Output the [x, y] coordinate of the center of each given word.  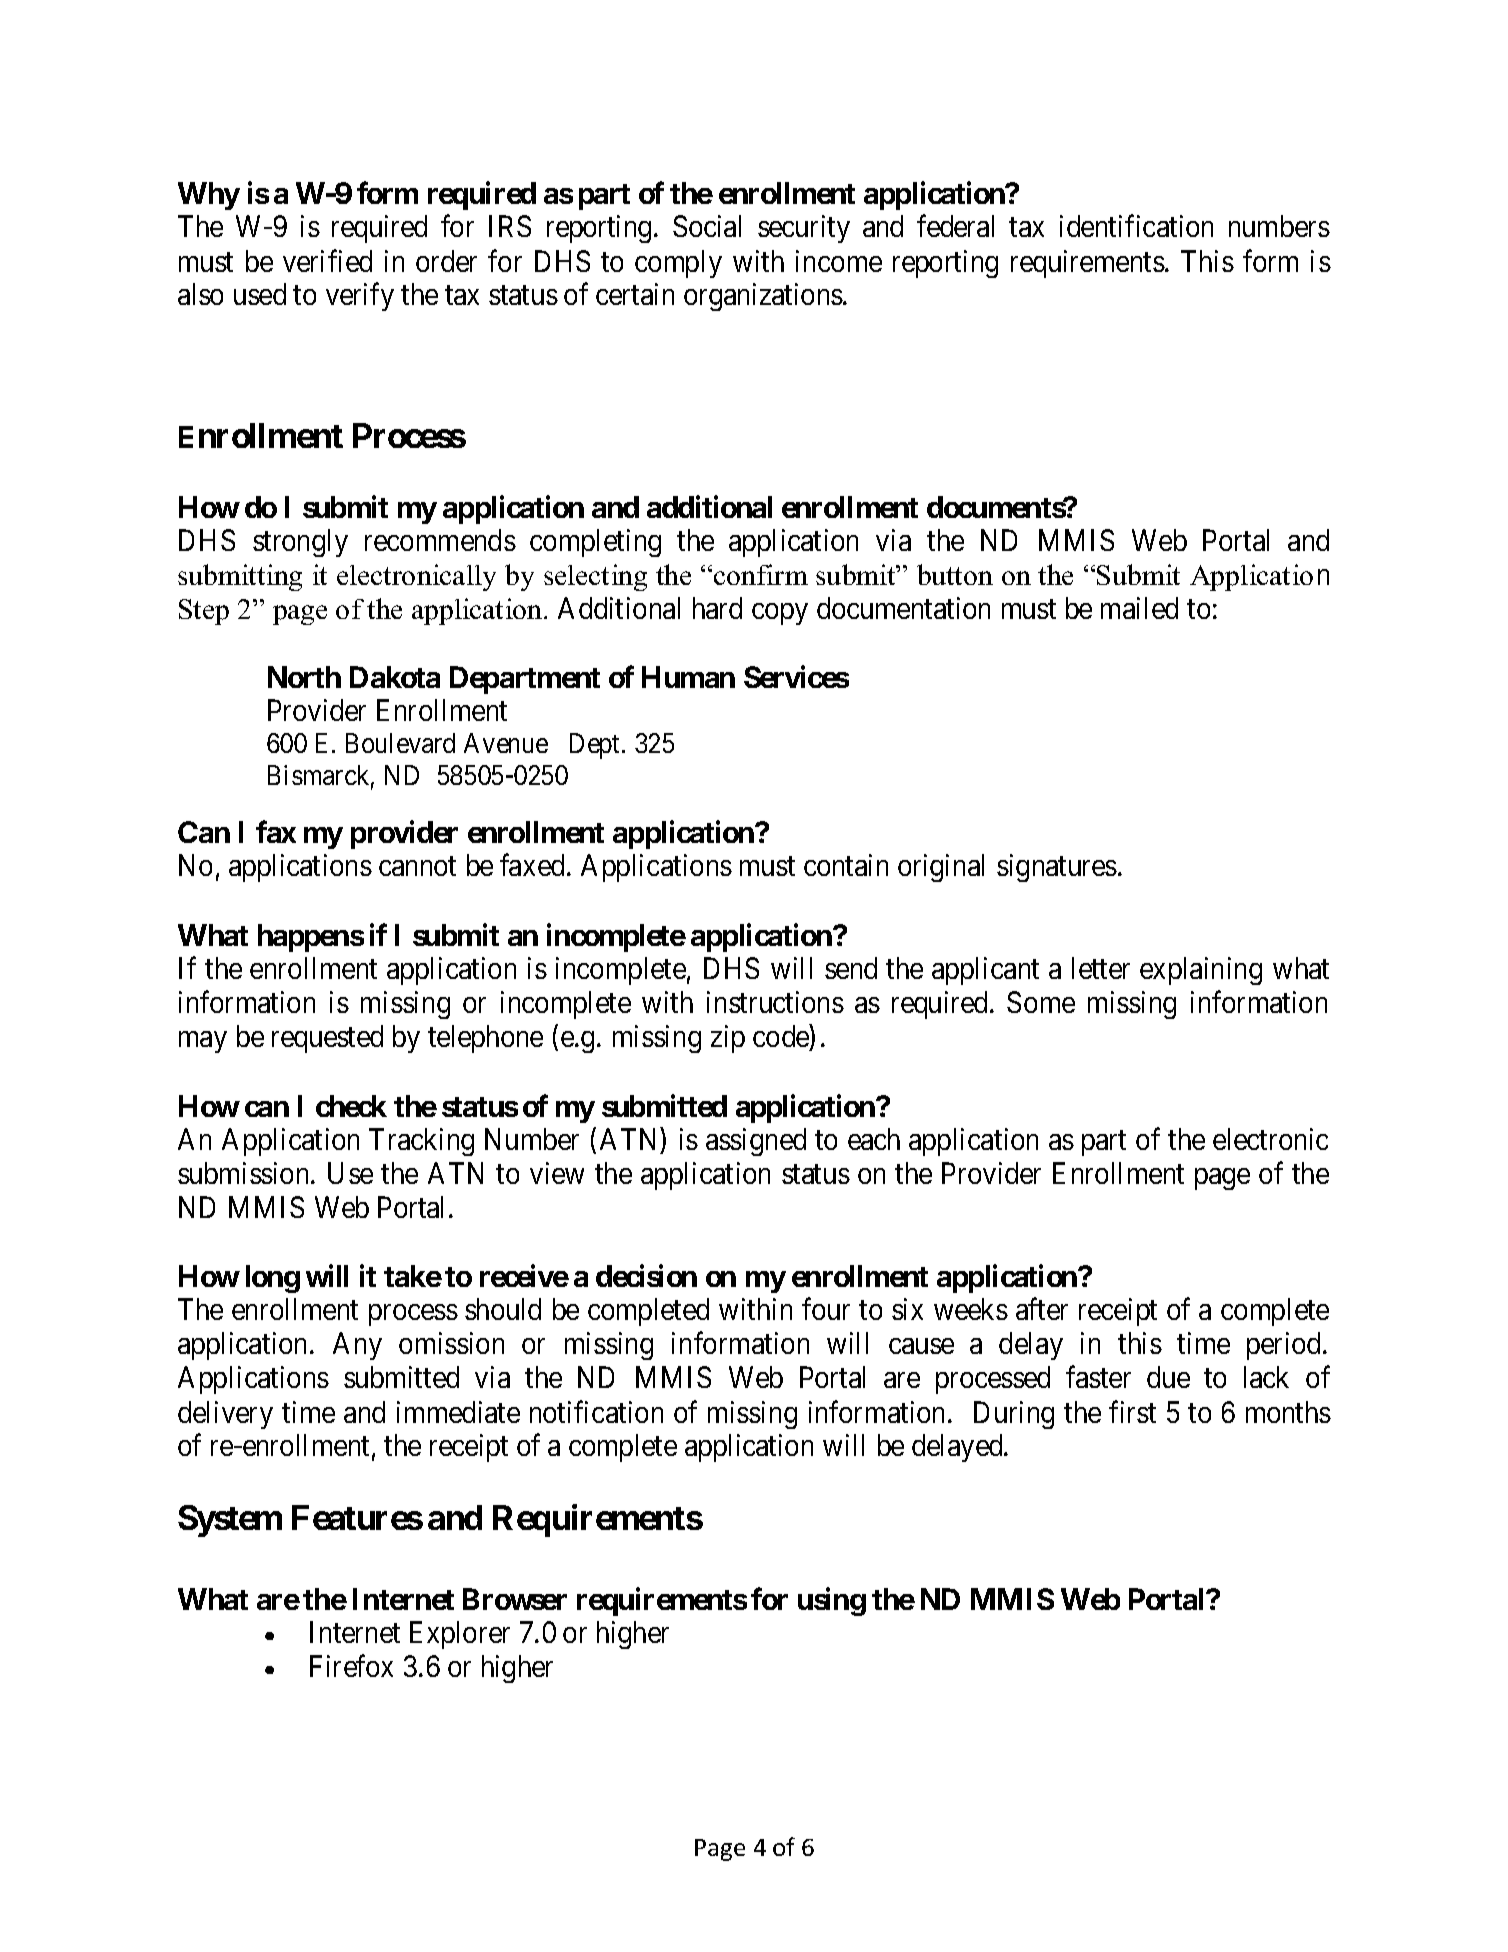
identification [1136, 226]
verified [327, 260]
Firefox [351, 1666]
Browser [515, 1599]
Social [707, 226]
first [1132, 1411]
